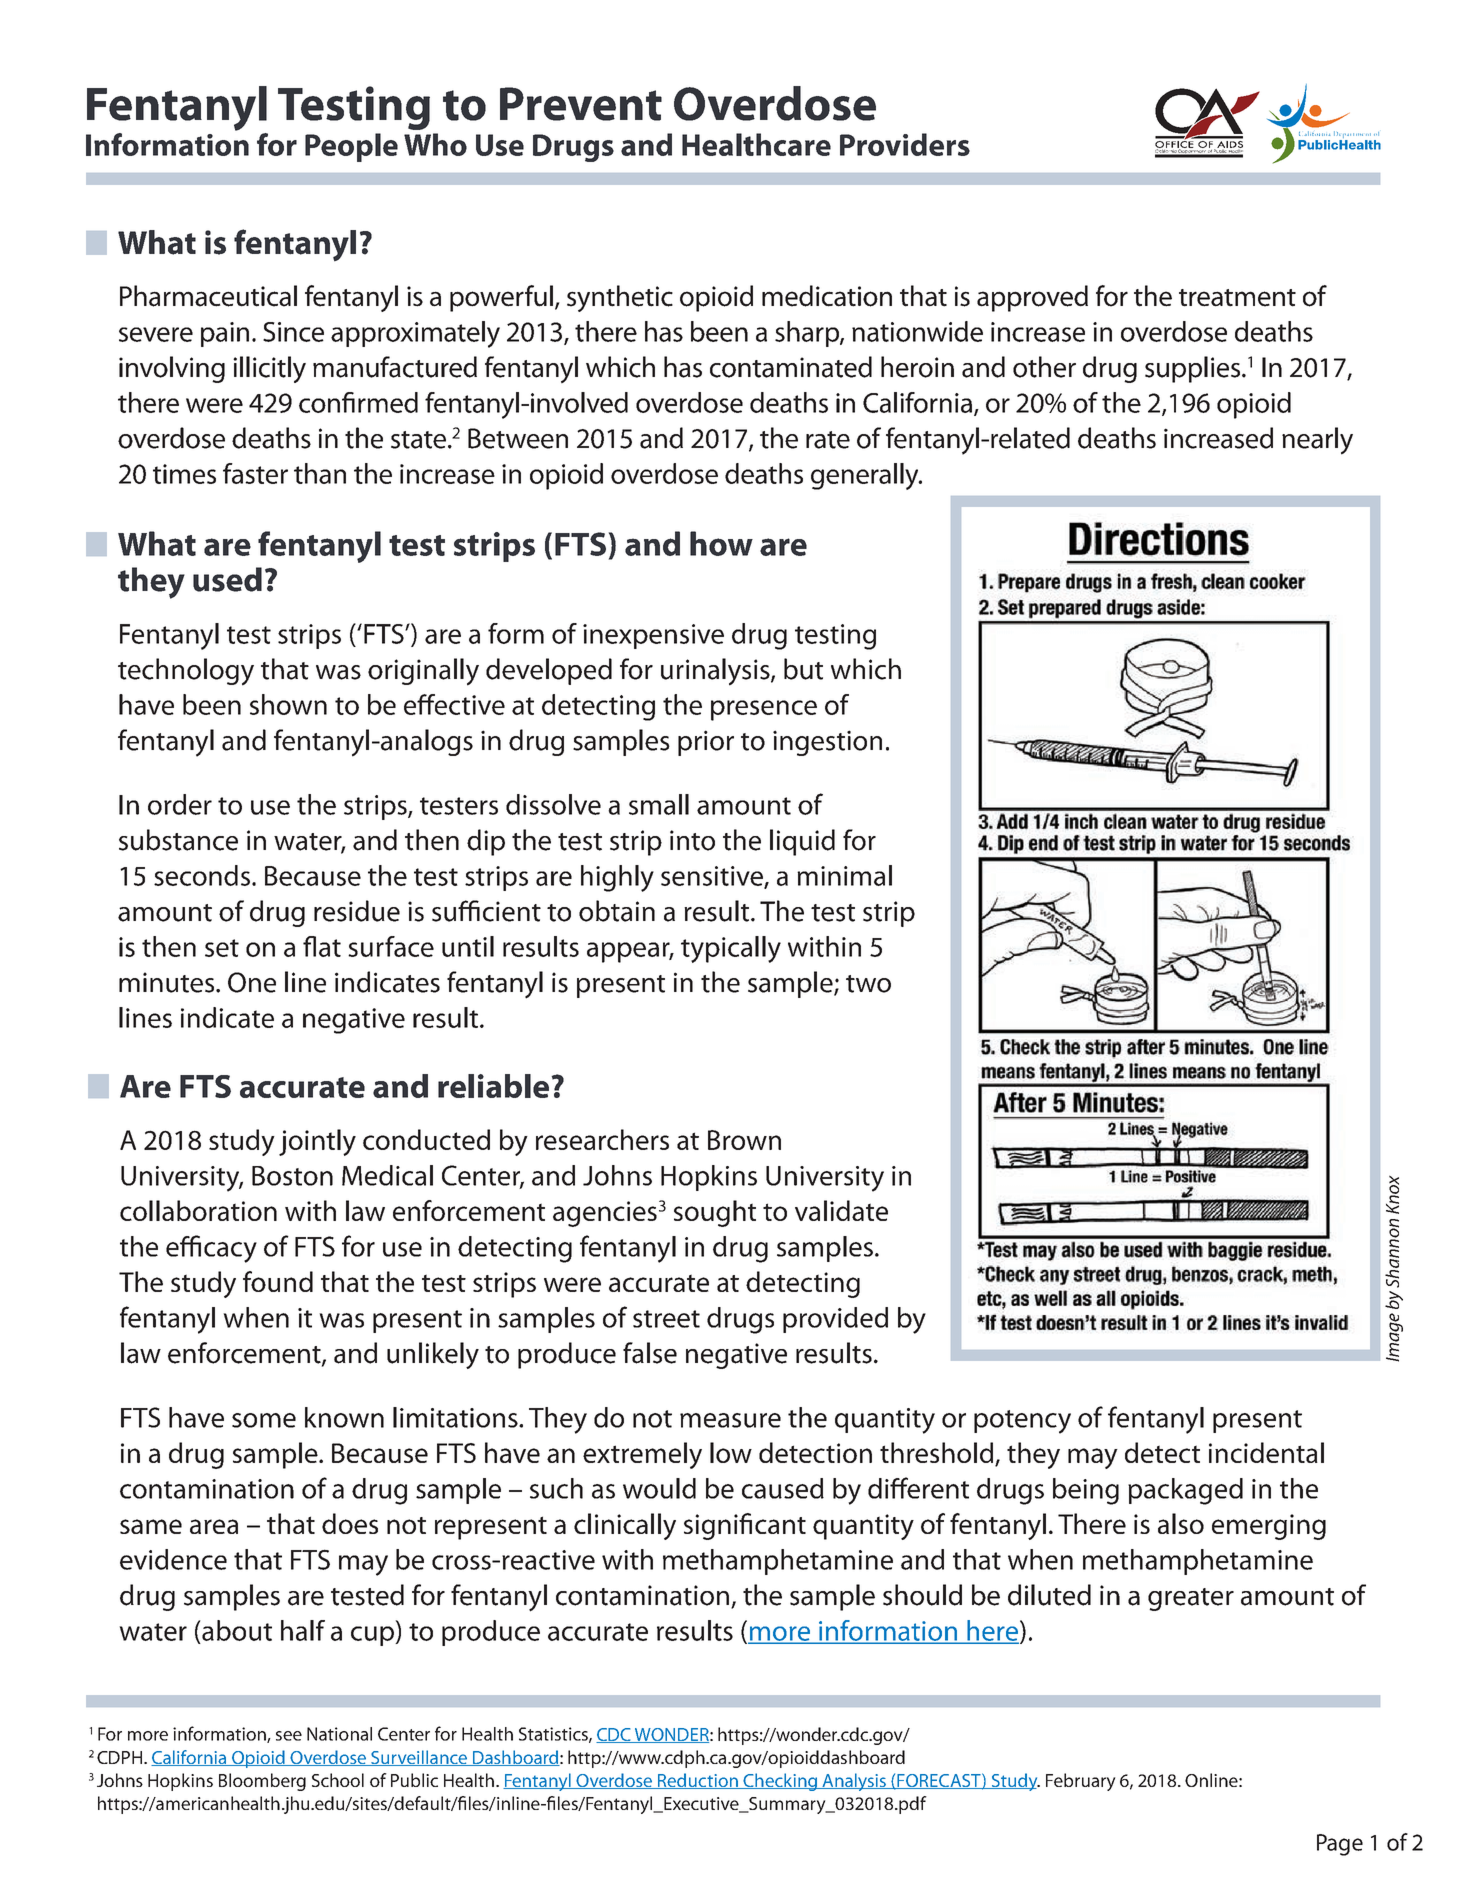 The image size is (1467, 1899). Describe the element at coordinates (844, 875) in the screenshot. I see `minimal` at that location.
